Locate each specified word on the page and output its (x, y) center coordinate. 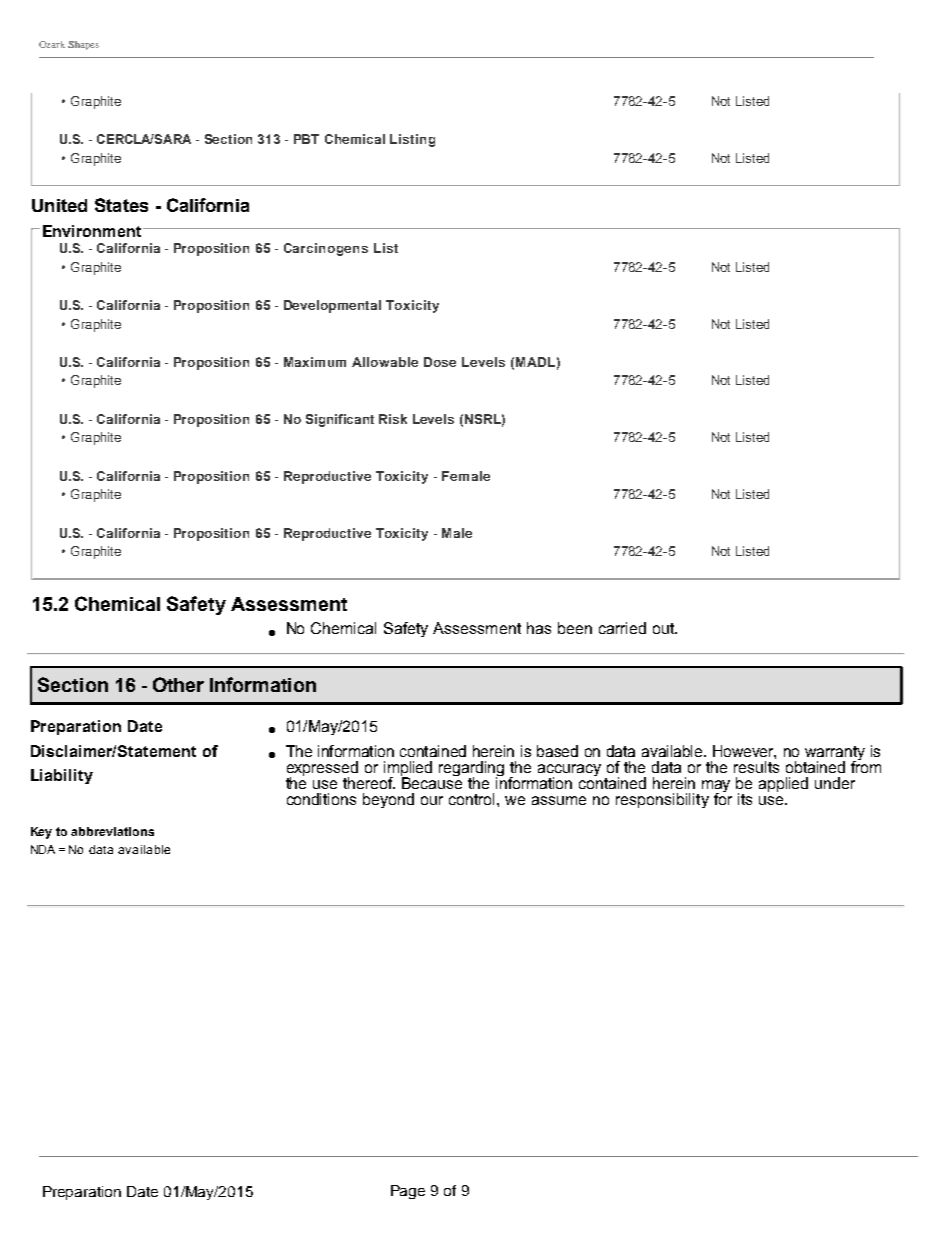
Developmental (332, 306)
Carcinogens (326, 249)
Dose (440, 362)
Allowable (385, 362)
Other (178, 684)
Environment (92, 231)
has (539, 628)
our (432, 800)
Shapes (83, 45)
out (665, 628)
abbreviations (112, 831)
